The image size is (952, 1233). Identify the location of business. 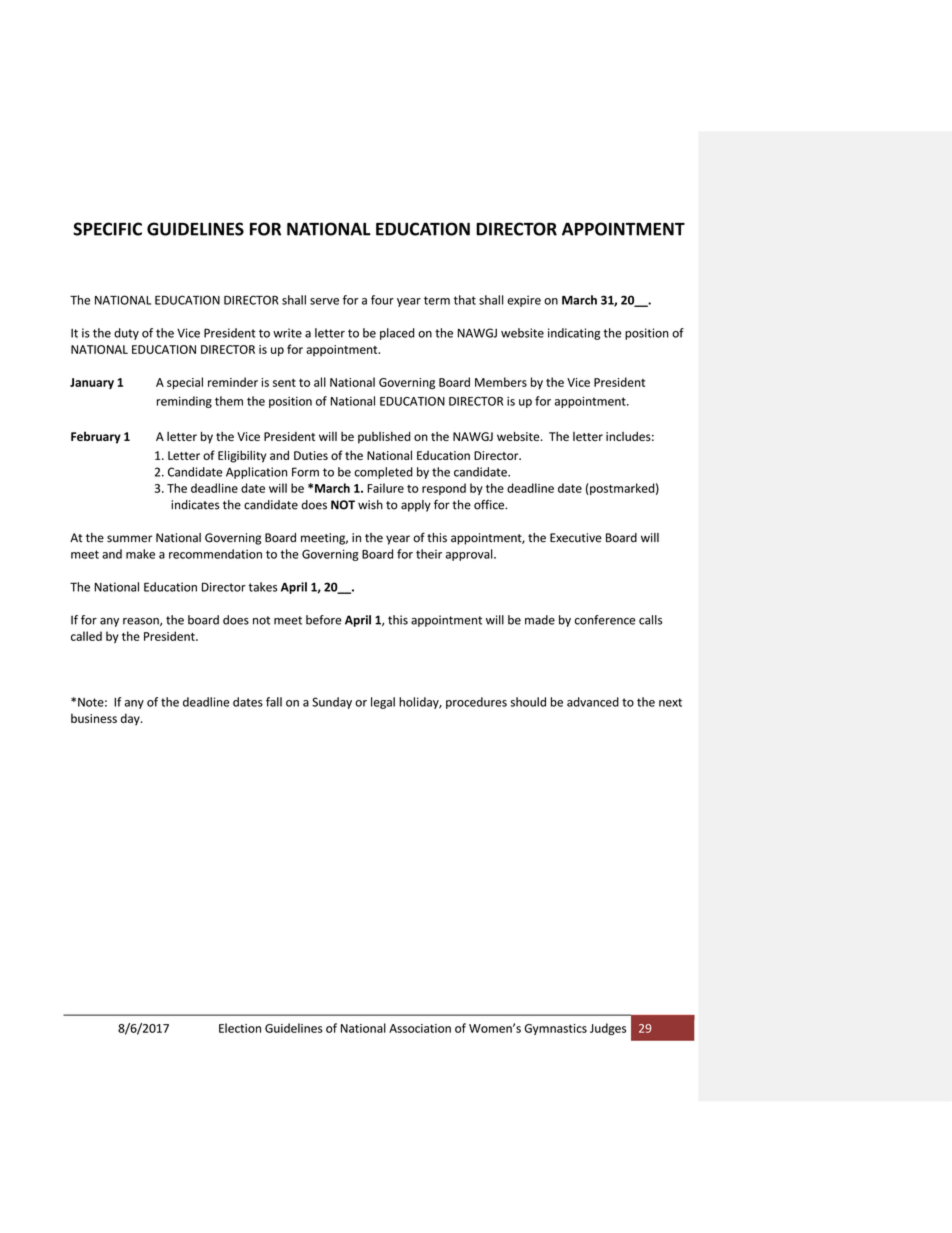
(94, 718).
